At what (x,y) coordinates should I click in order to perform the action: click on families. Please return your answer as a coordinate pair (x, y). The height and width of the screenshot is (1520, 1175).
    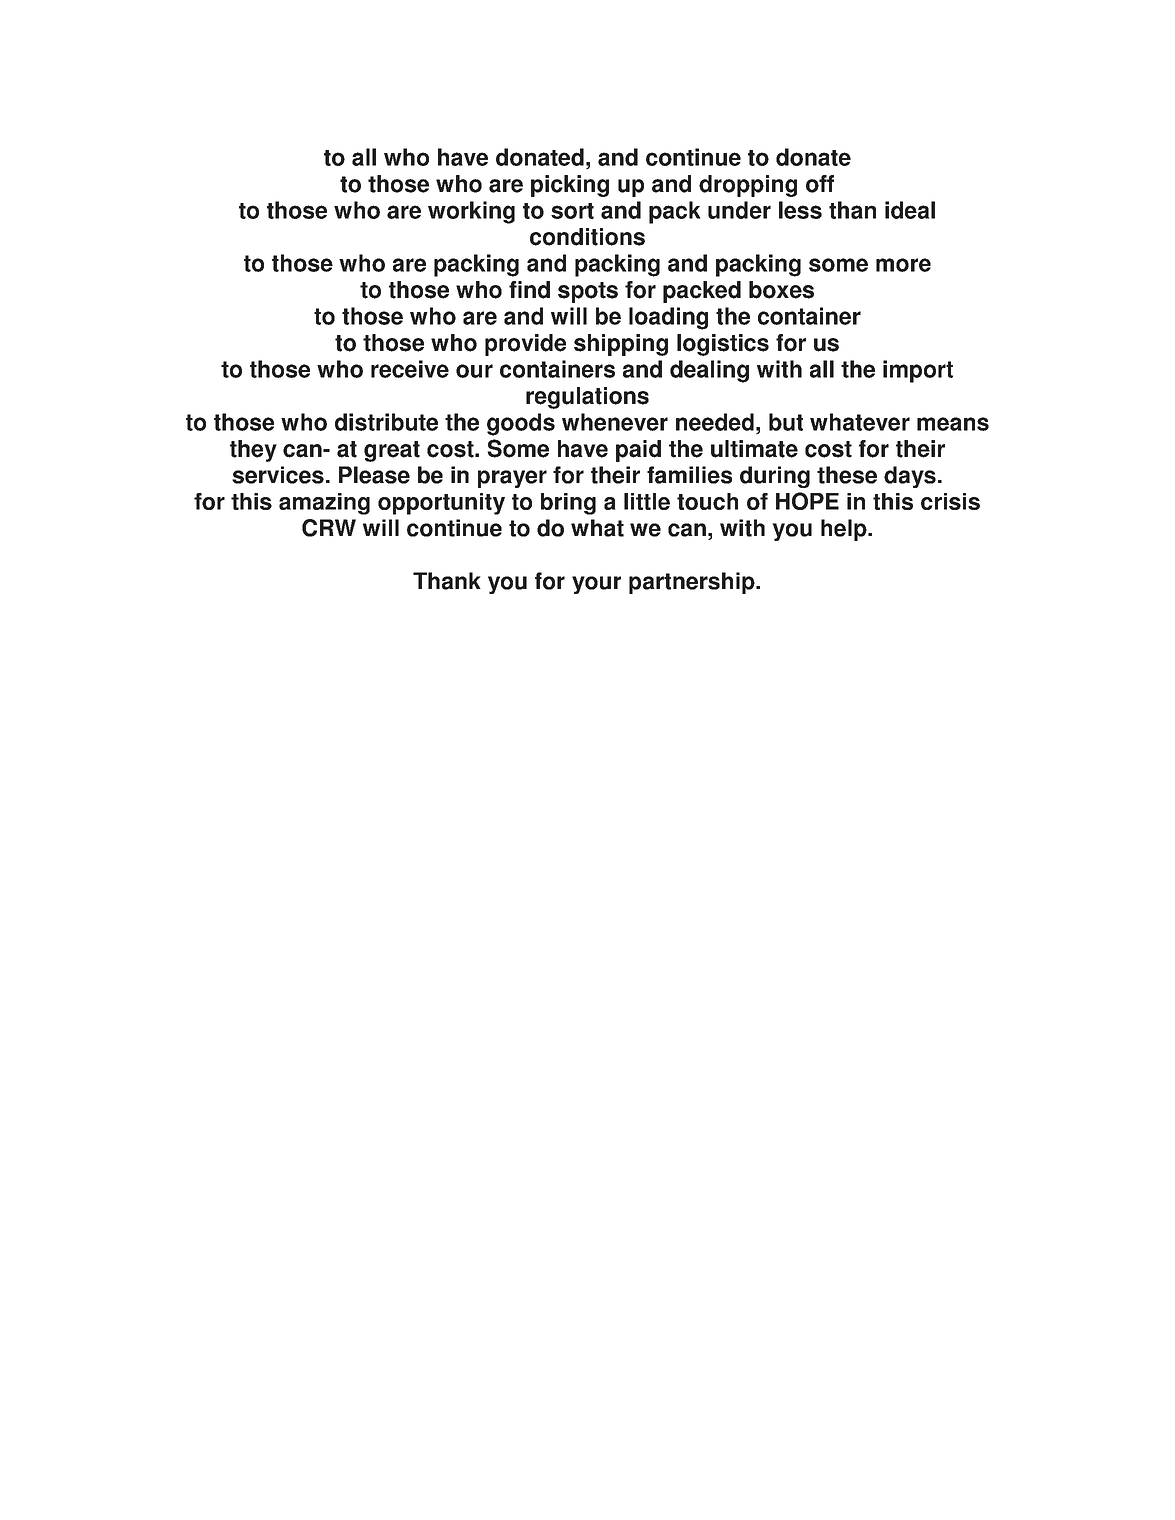
    Looking at the image, I should click on (689, 475).
